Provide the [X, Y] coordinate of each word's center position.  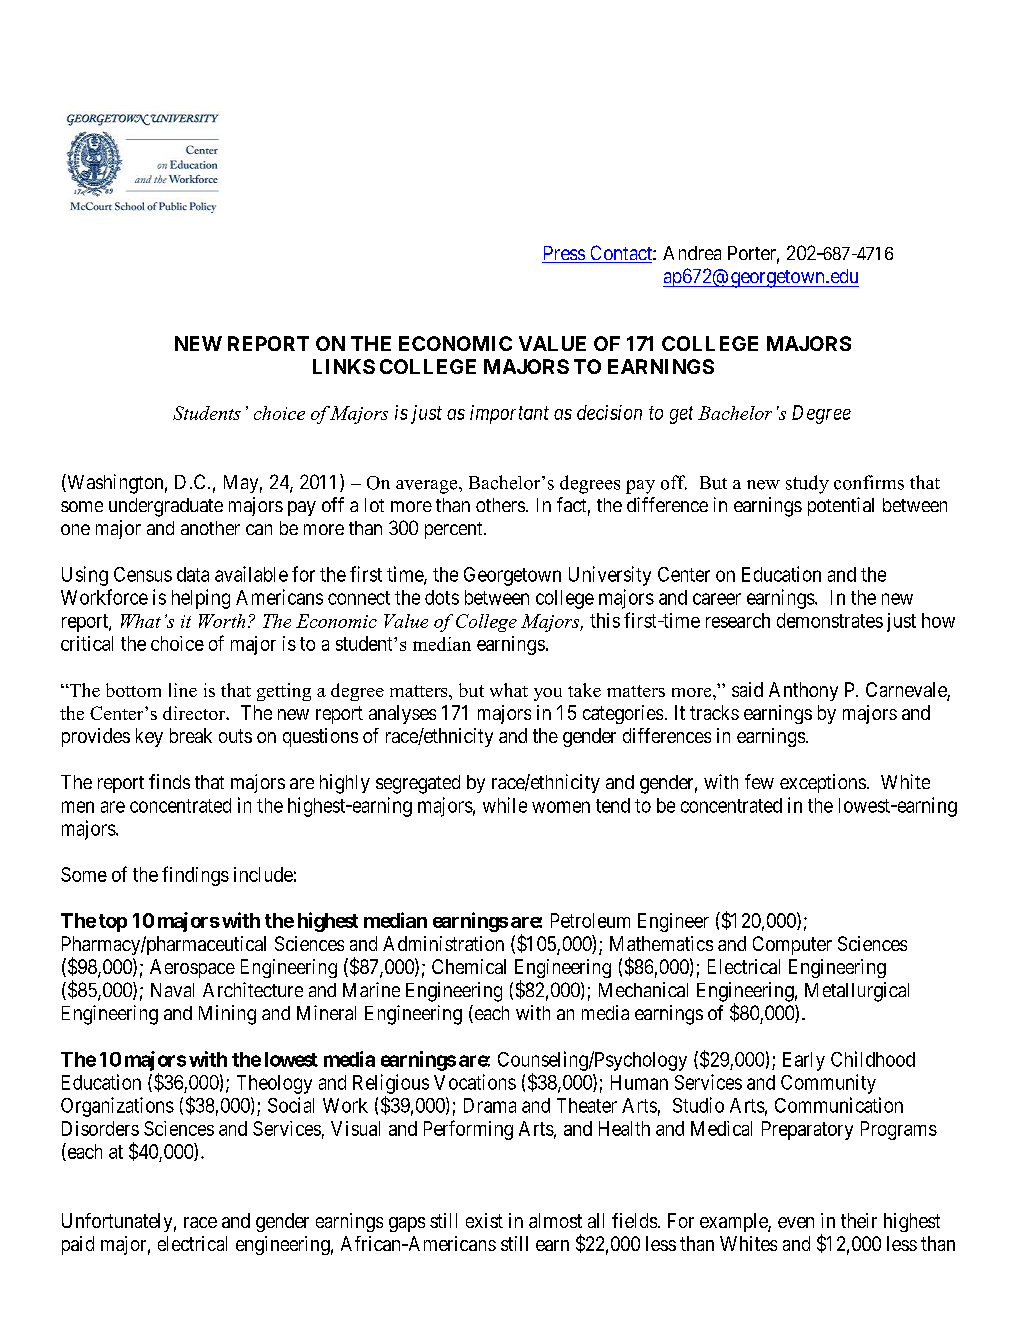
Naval [172, 990]
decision [609, 412]
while [505, 805]
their [859, 1220]
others [500, 505]
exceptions [823, 783]
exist [484, 1220]
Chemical [469, 966]
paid [78, 1245]
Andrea [692, 253]
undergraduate [166, 507]
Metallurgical [857, 992]
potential [841, 506]
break [191, 735]
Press [564, 254]
